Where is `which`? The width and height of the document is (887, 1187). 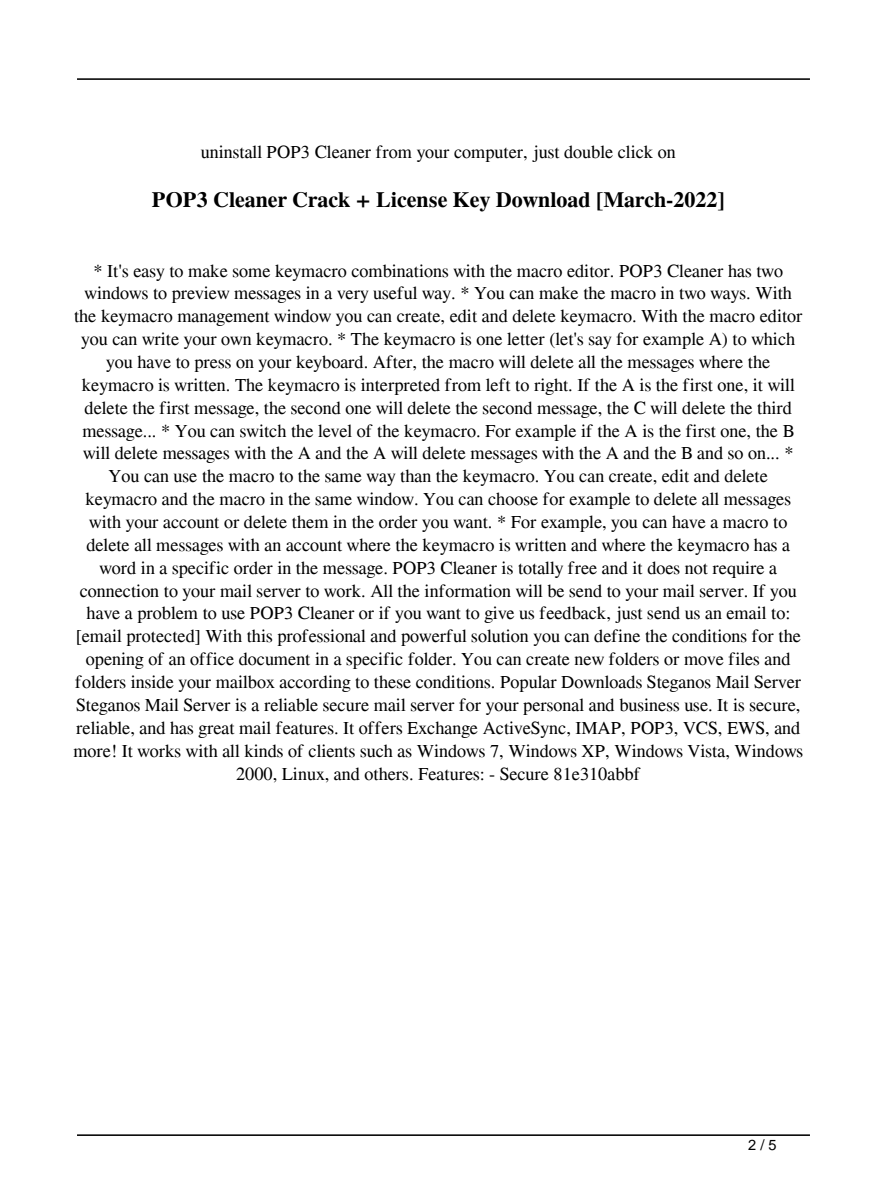 which is located at coordinates (773, 339).
